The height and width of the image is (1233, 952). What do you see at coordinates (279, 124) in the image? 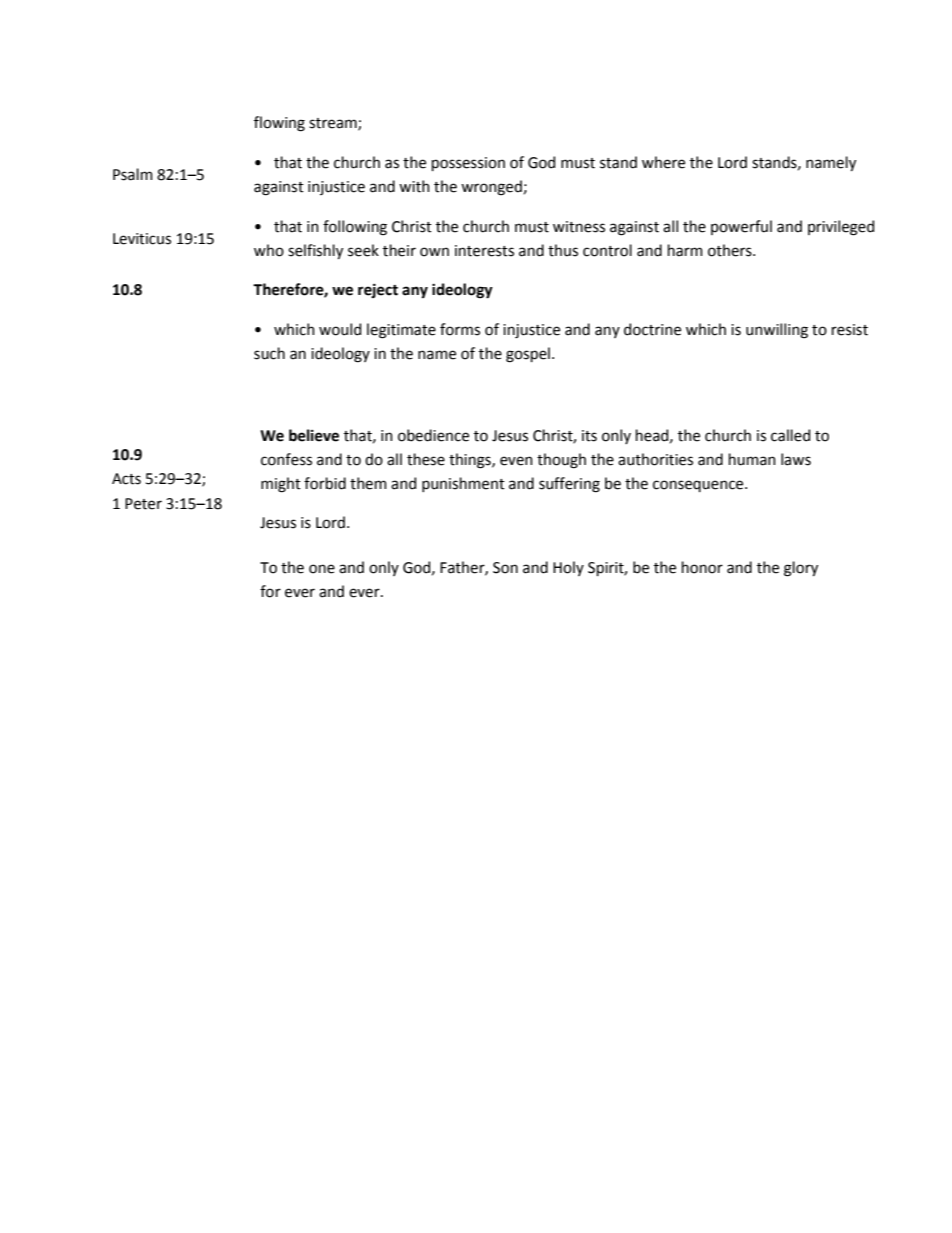
I see `flowing` at bounding box center [279, 124].
